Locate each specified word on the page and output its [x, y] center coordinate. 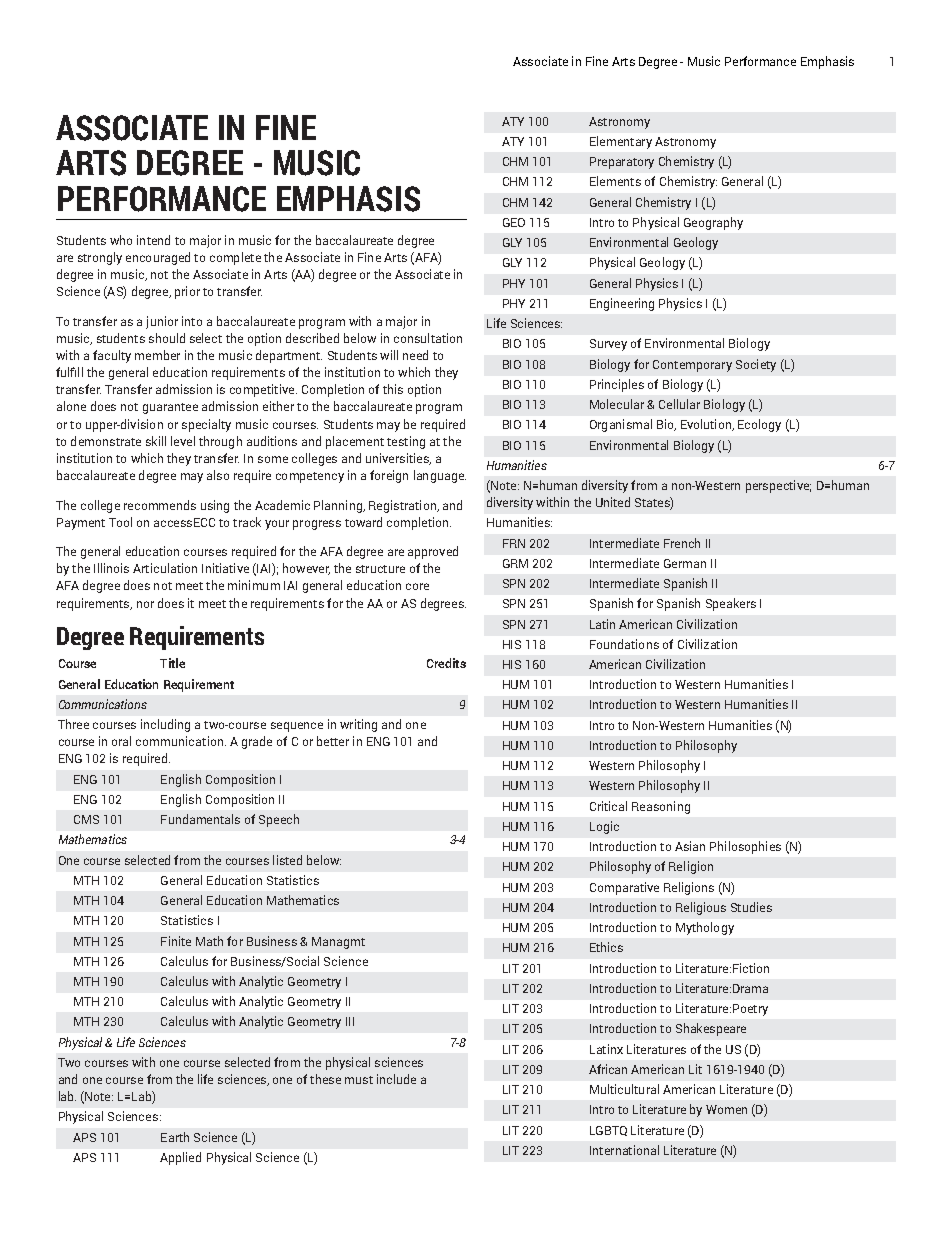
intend [153, 240]
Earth [175, 1137]
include [396, 1079]
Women [726, 1109]
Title [172, 663]
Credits [446, 663]
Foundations [624, 644]
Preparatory [622, 163]
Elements [615, 181]
